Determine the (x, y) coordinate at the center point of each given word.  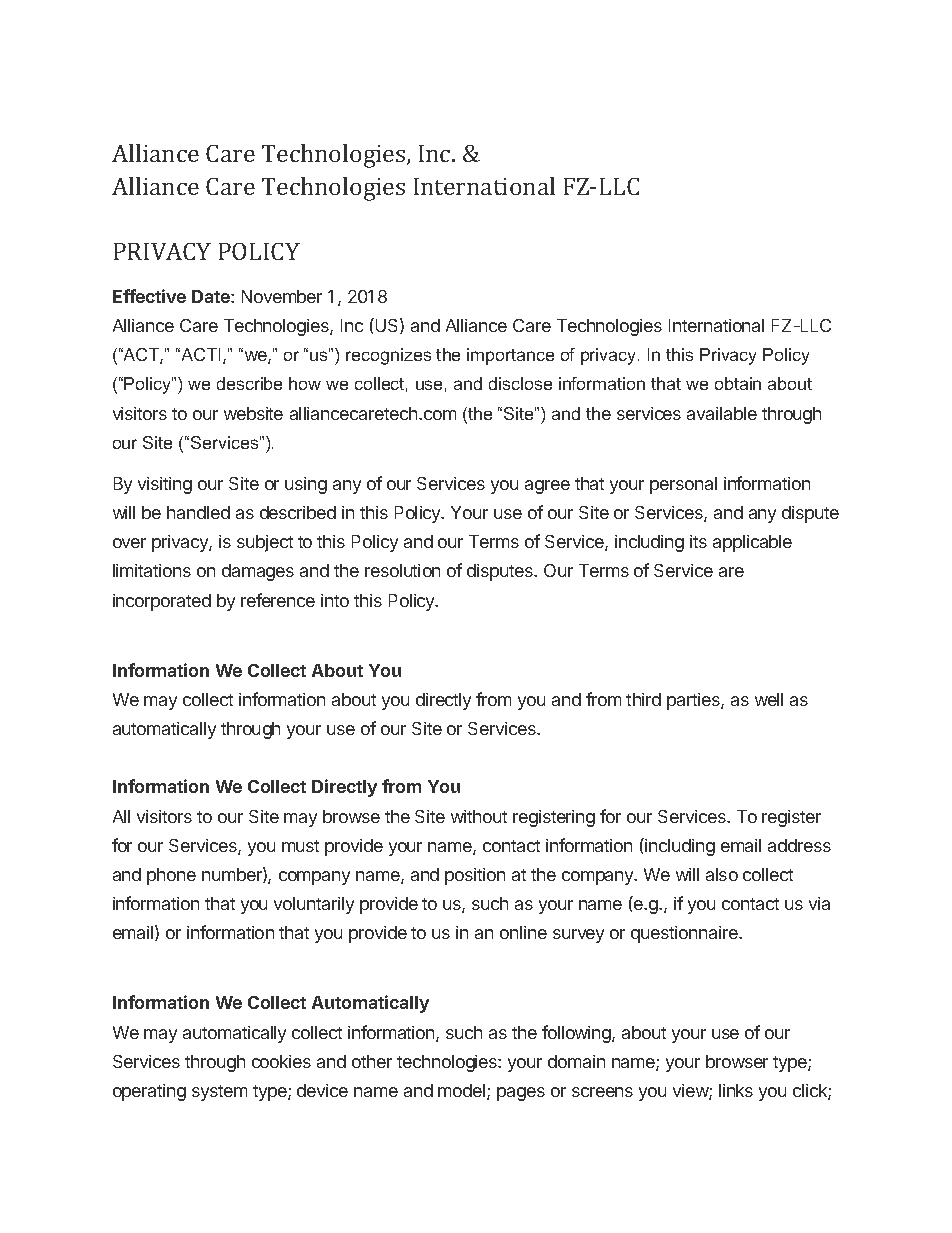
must (300, 846)
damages (258, 572)
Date (212, 296)
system (219, 1093)
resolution (402, 570)
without (479, 816)
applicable (752, 543)
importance (510, 356)
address (799, 845)
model (463, 1092)
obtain (738, 383)
